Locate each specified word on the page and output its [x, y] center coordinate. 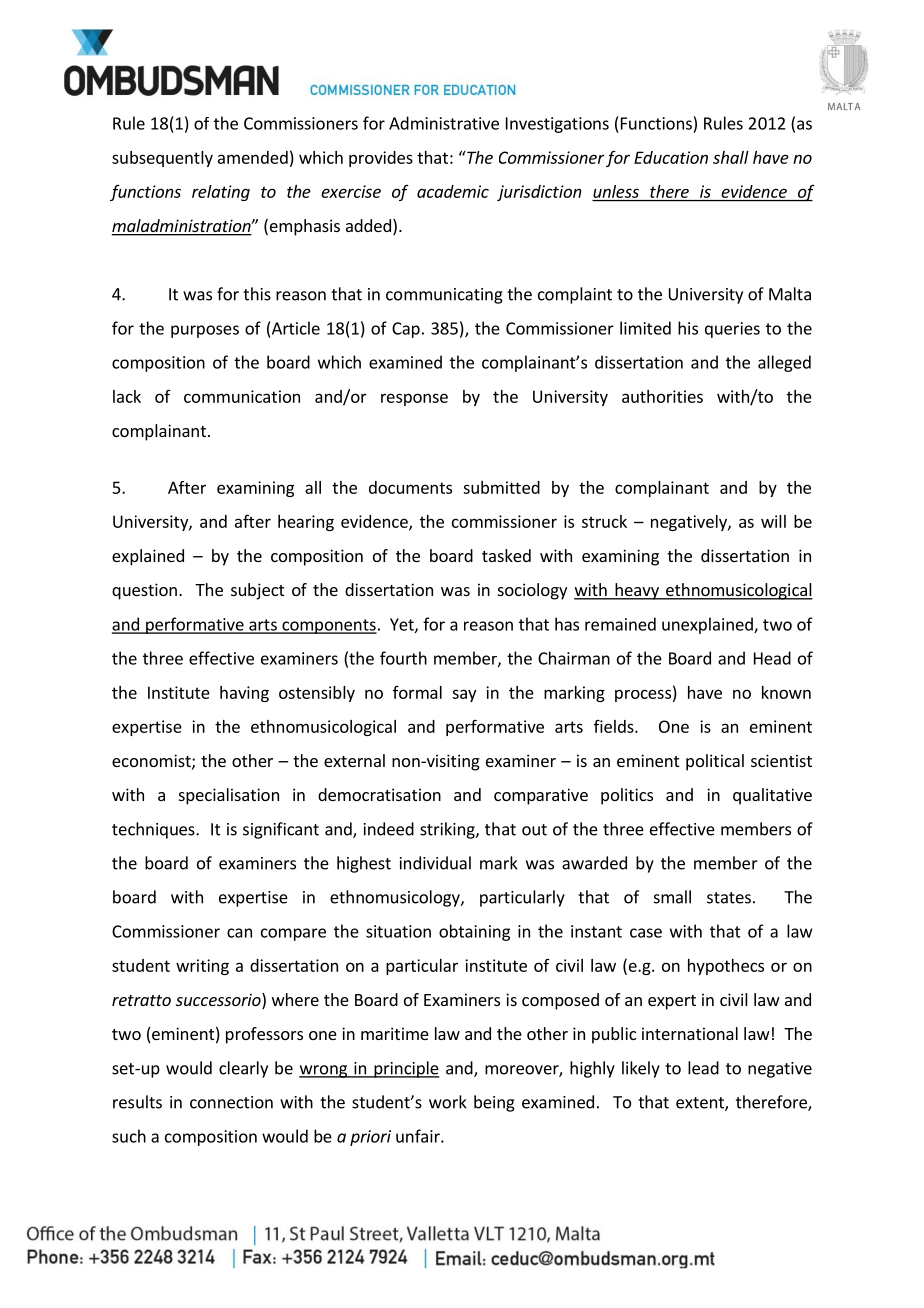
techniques [154, 830]
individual [435, 863]
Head [772, 658]
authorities [662, 396]
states [729, 898]
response [414, 399]
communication [242, 396]
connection [231, 1102]
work [448, 1102]
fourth [403, 658]
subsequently [162, 159]
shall [731, 157]
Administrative [444, 123]
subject [257, 591]
